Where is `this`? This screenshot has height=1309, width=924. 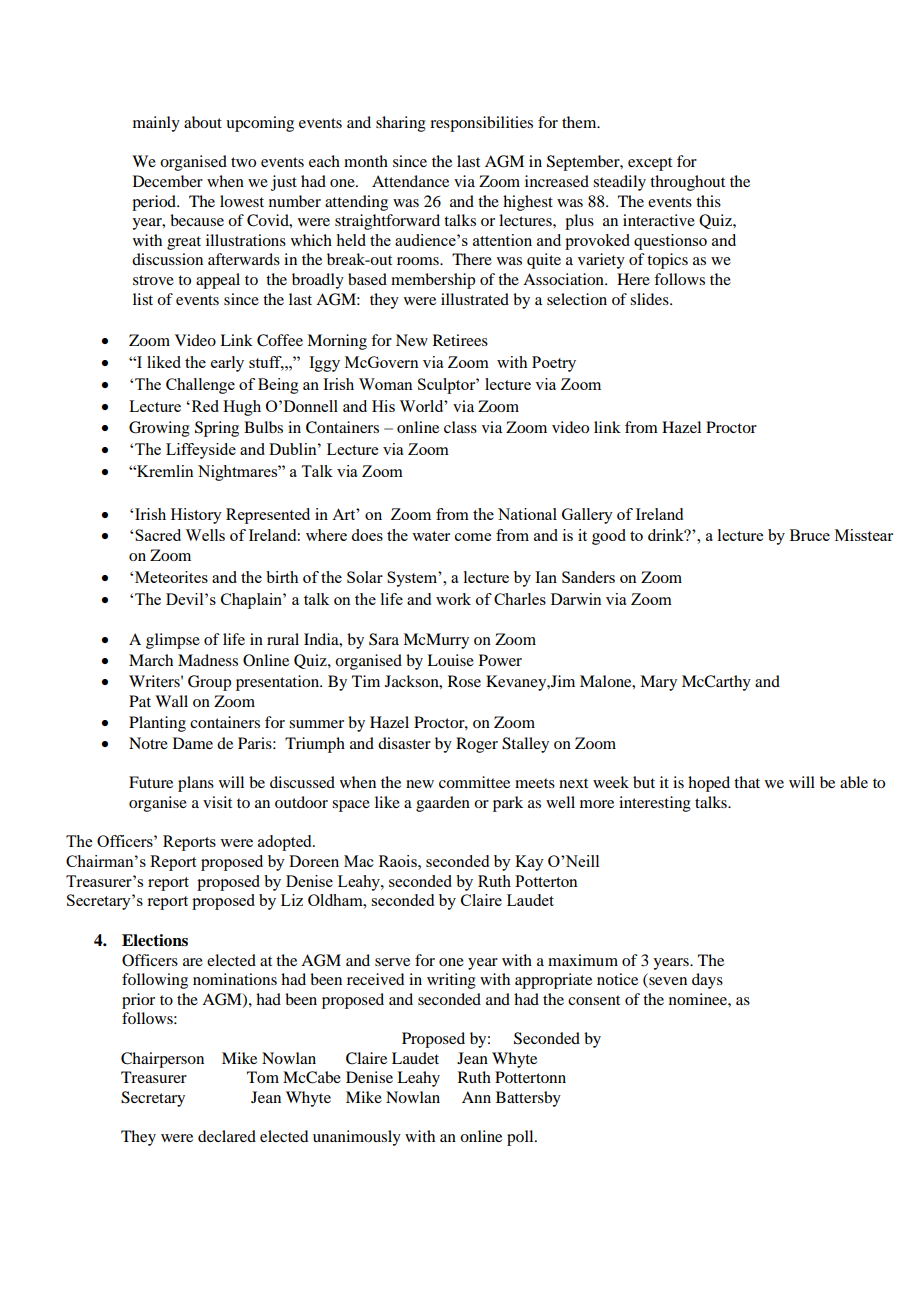 this is located at coordinates (708, 201).
